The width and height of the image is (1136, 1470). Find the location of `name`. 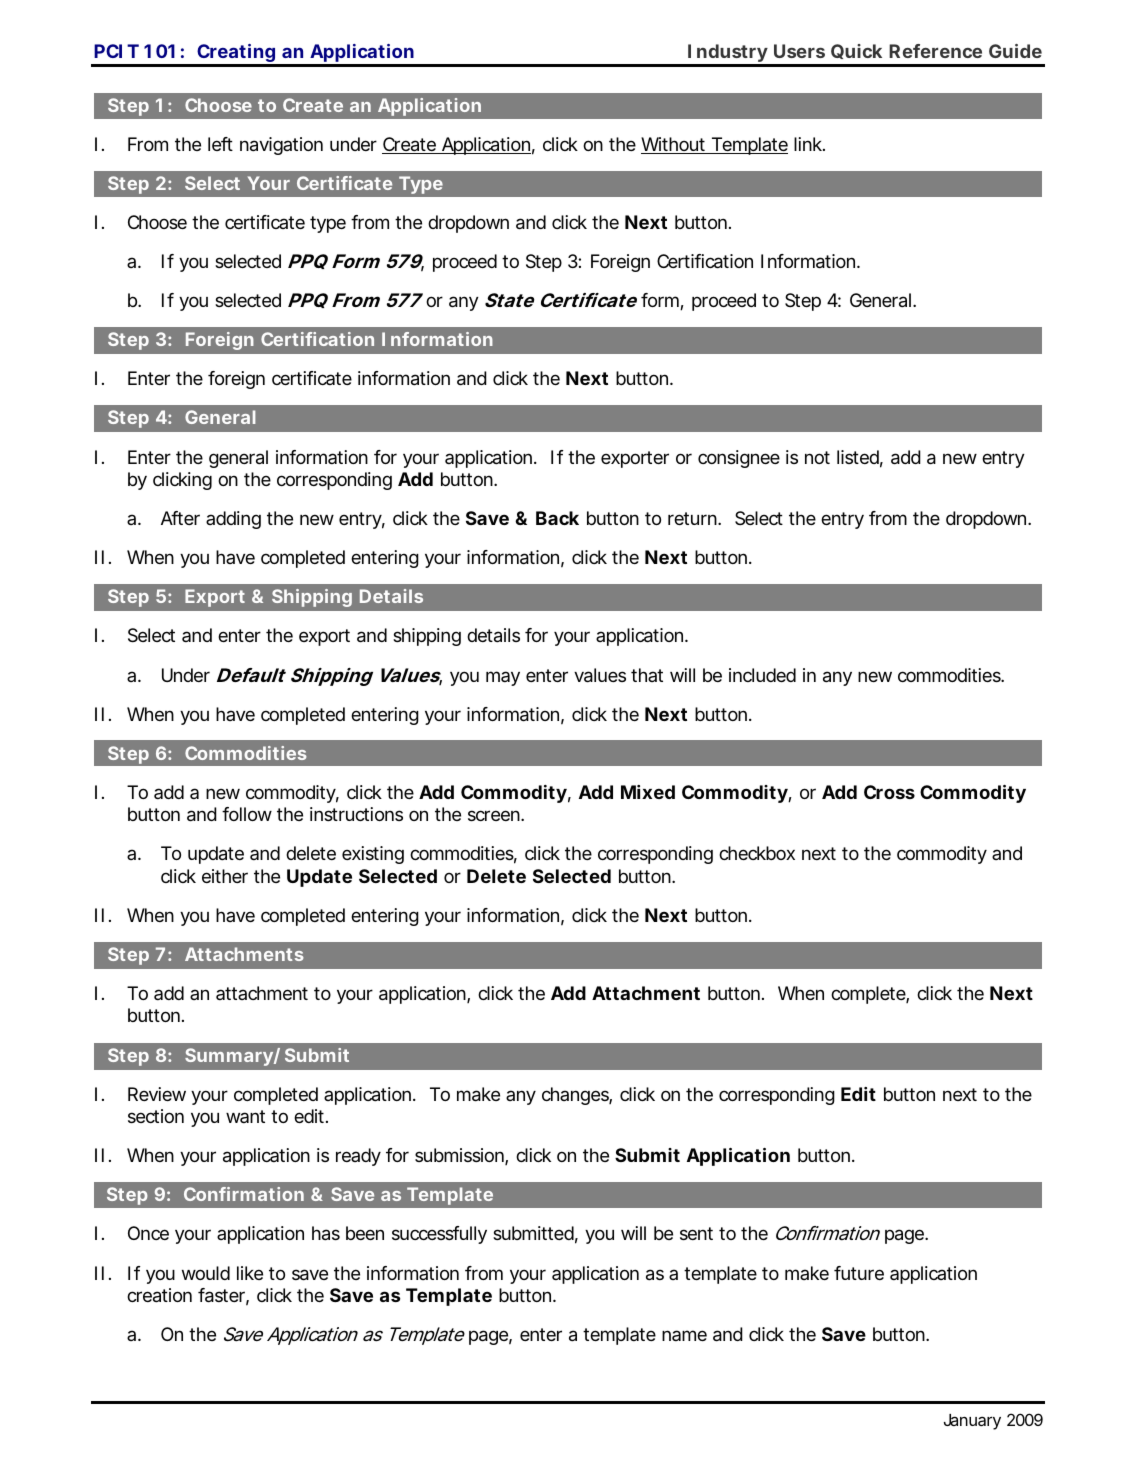

name is located at coordinates (684, 1335).
